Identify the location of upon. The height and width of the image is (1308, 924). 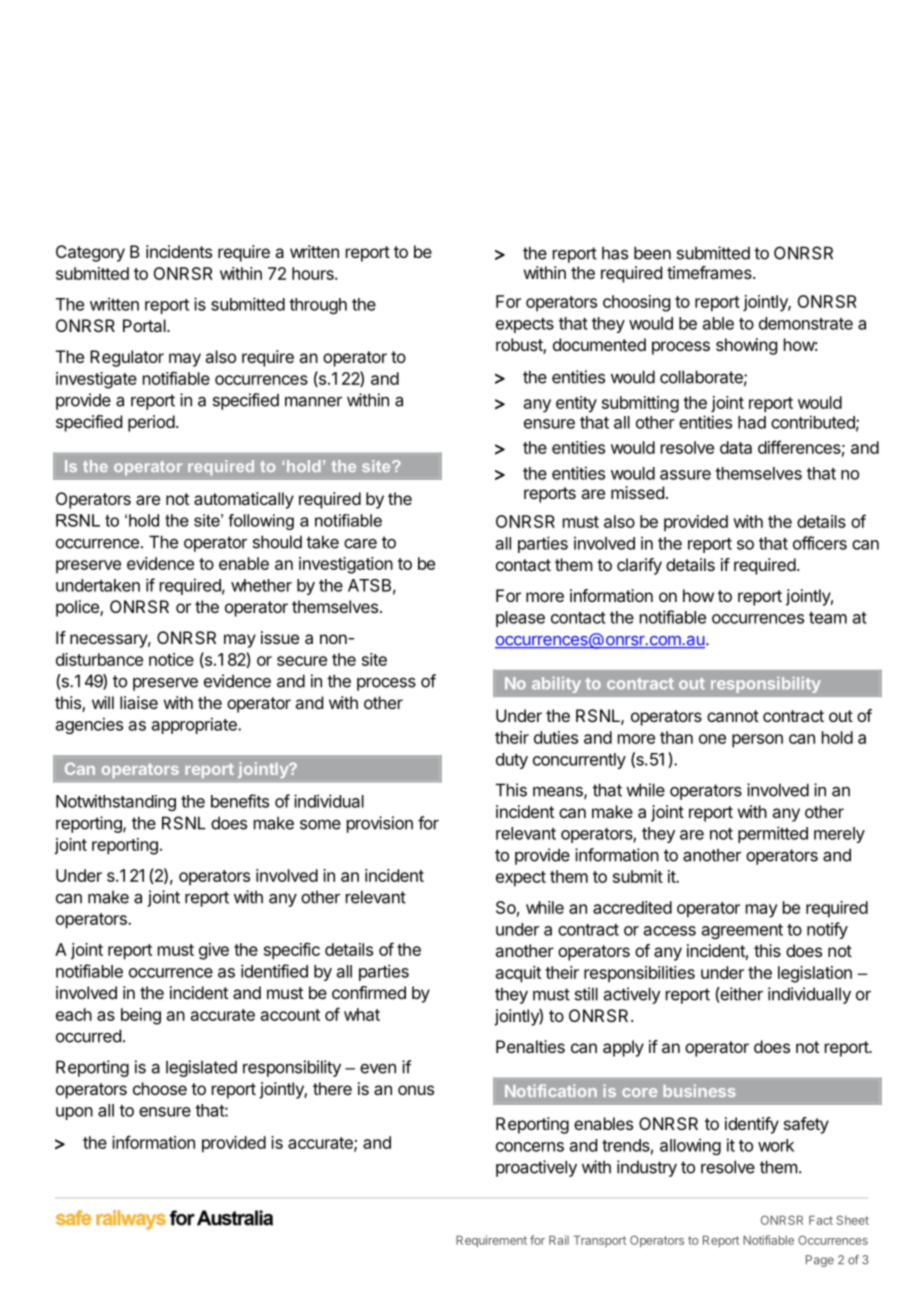
(74, 1113).
